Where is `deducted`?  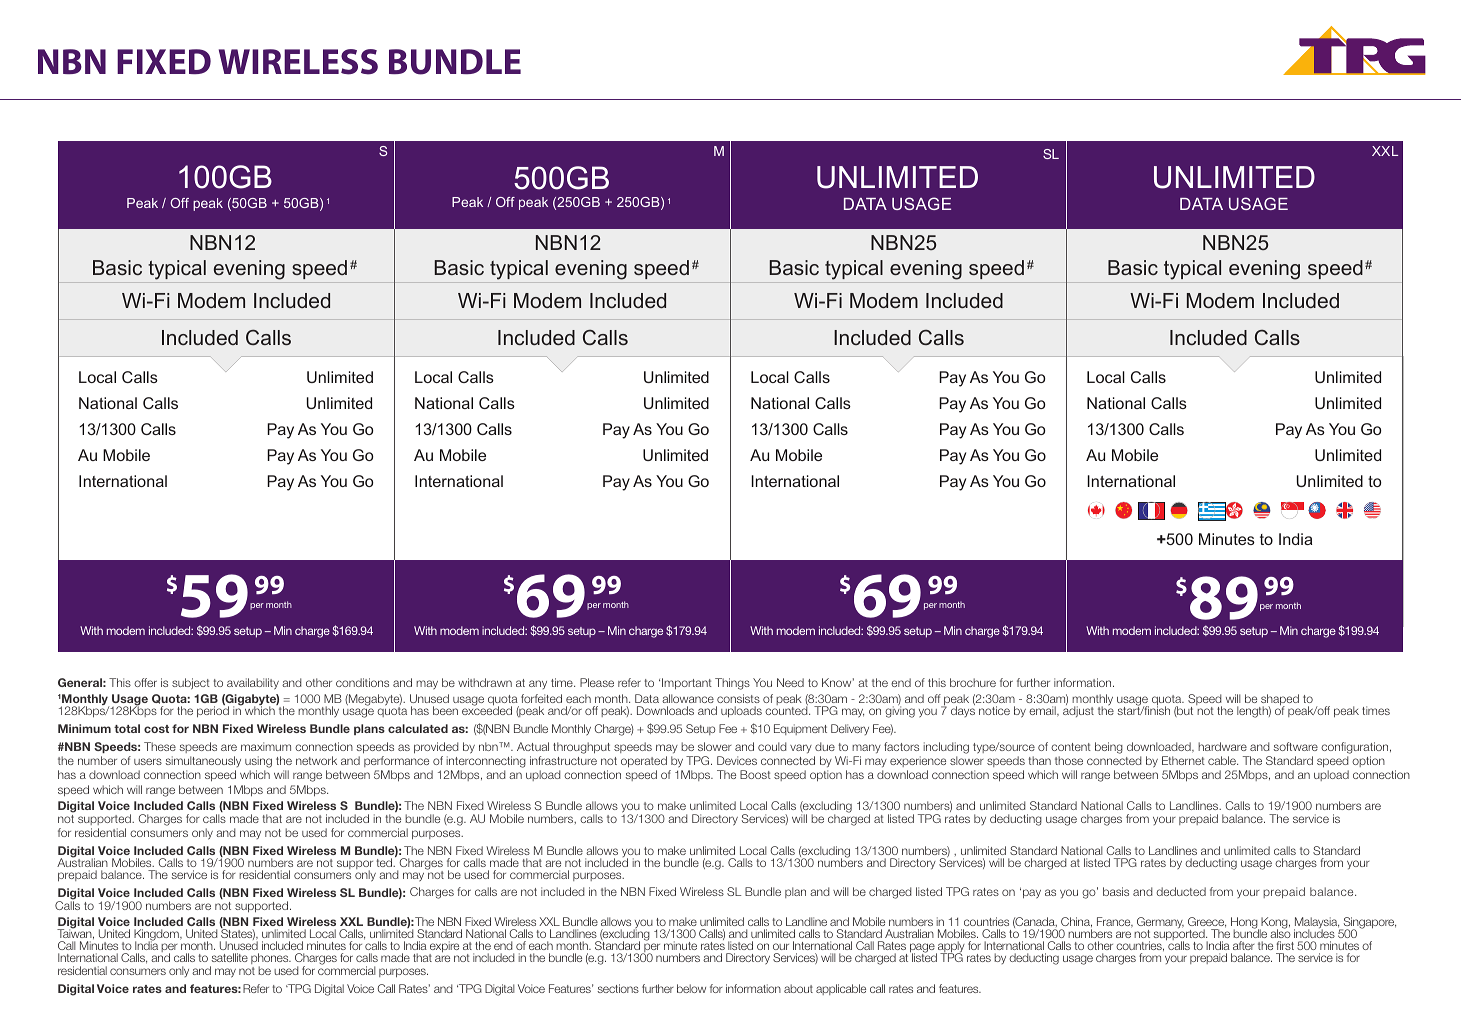
deducted is located at coordinates (1181, 891).
